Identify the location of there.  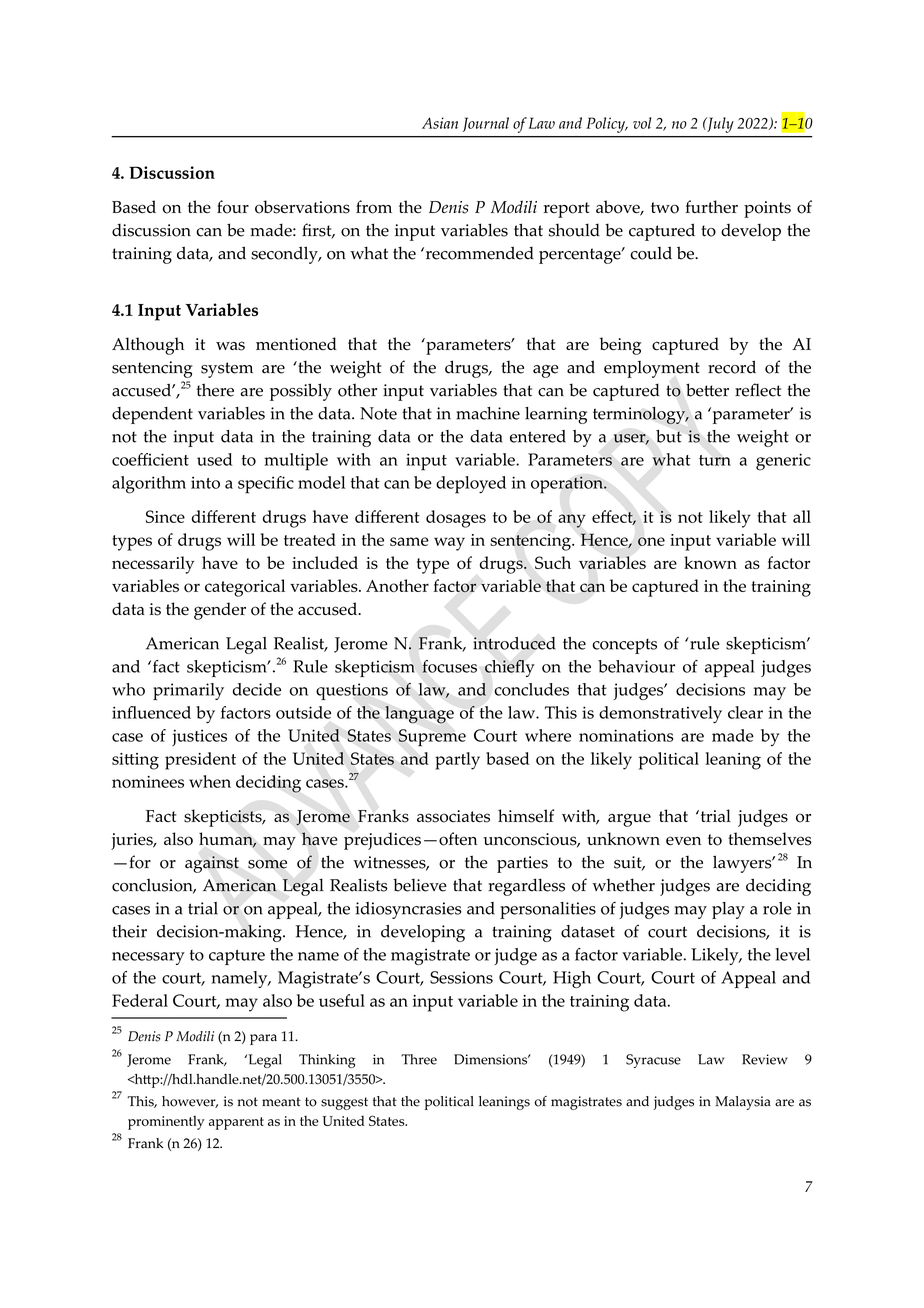
(215, 390).
